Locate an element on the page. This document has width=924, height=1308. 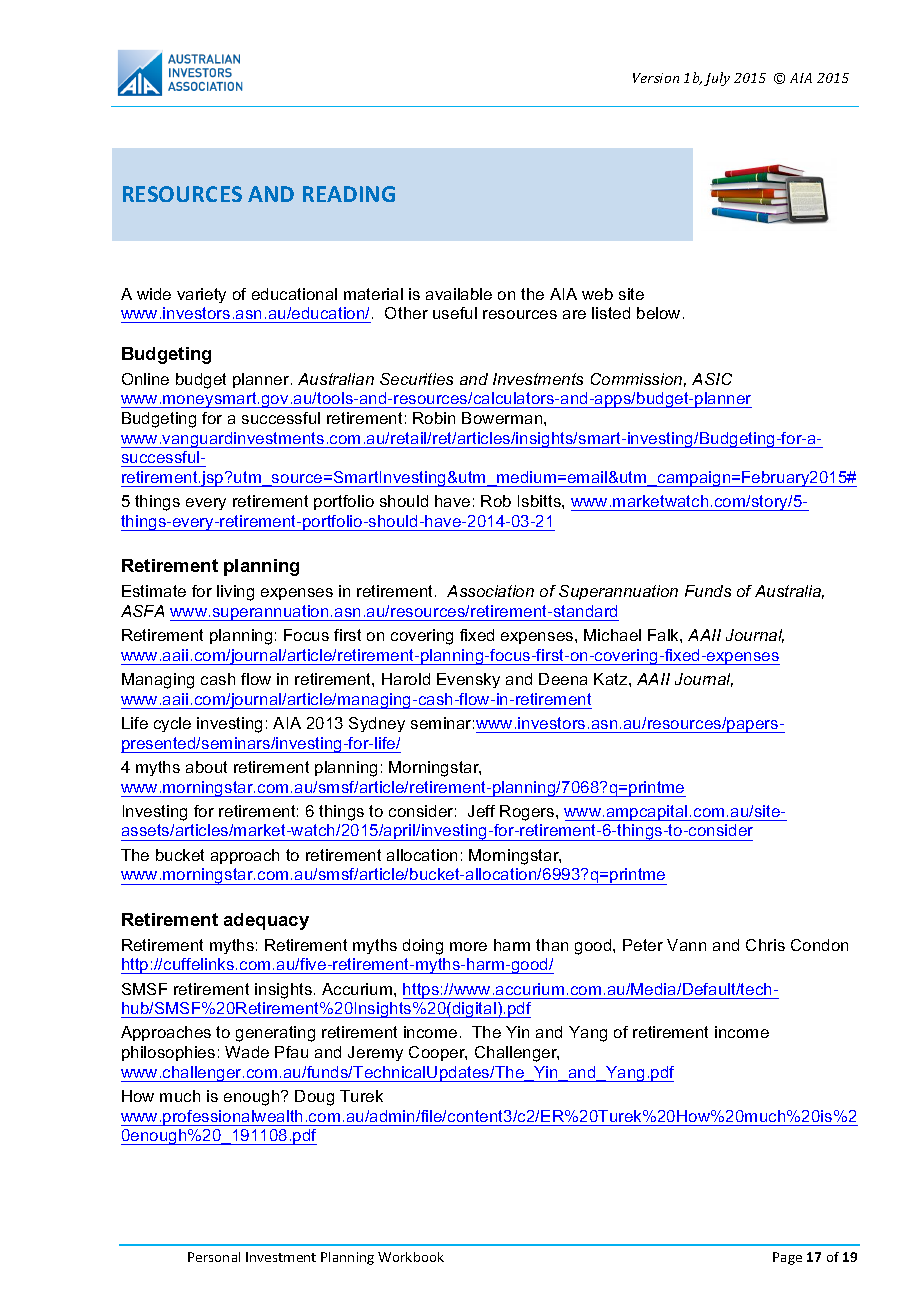
below is located at coordinates (658, 313).
